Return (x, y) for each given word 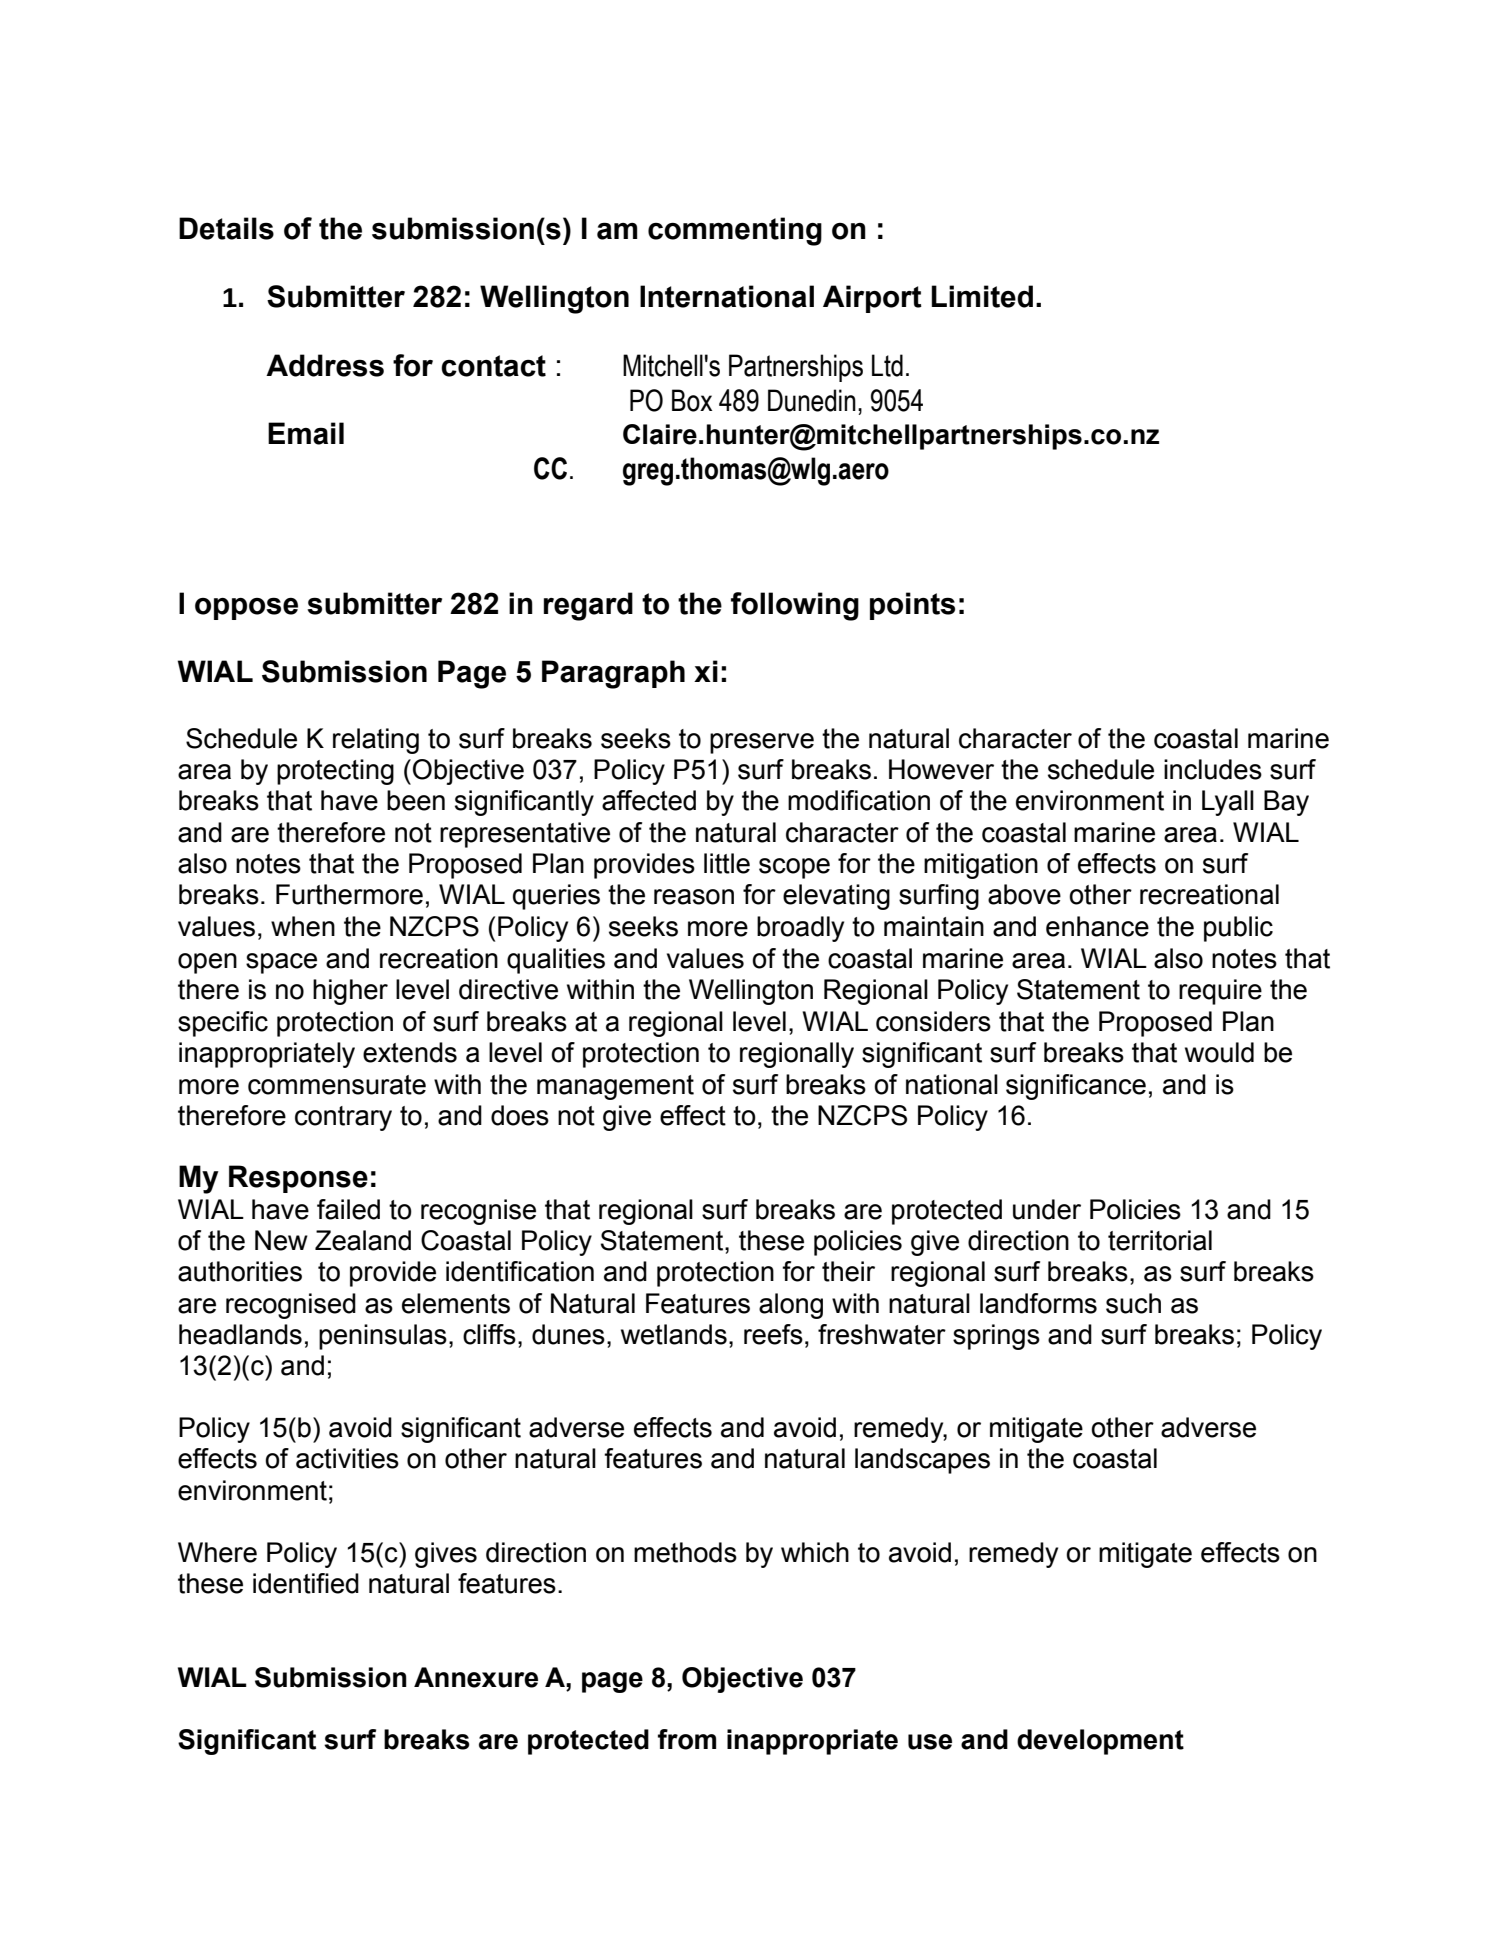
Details (226, 228)
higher (350, 992)
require (1220, 992)
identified (306, 1583)
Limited (982, 296)
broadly (800, 929)
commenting (735, 231)
